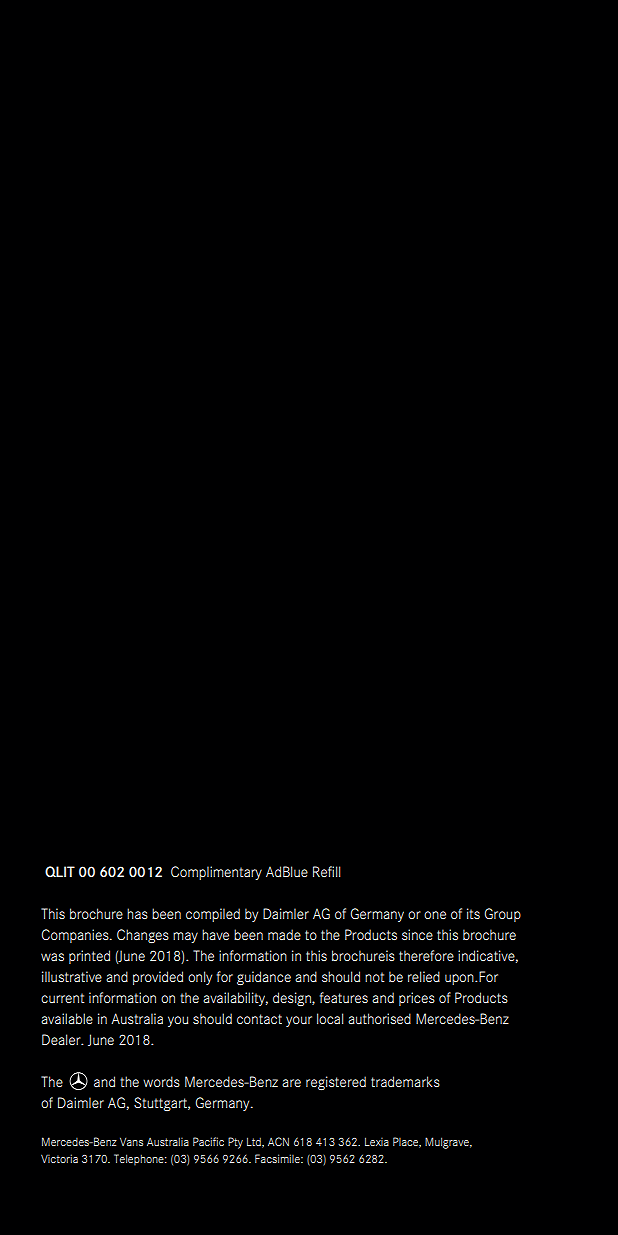 The image size is (618, 1235). What do you see at coordinates (417, 999) in the screenshot?
I see `prices` at bounding box center [417, 999].
